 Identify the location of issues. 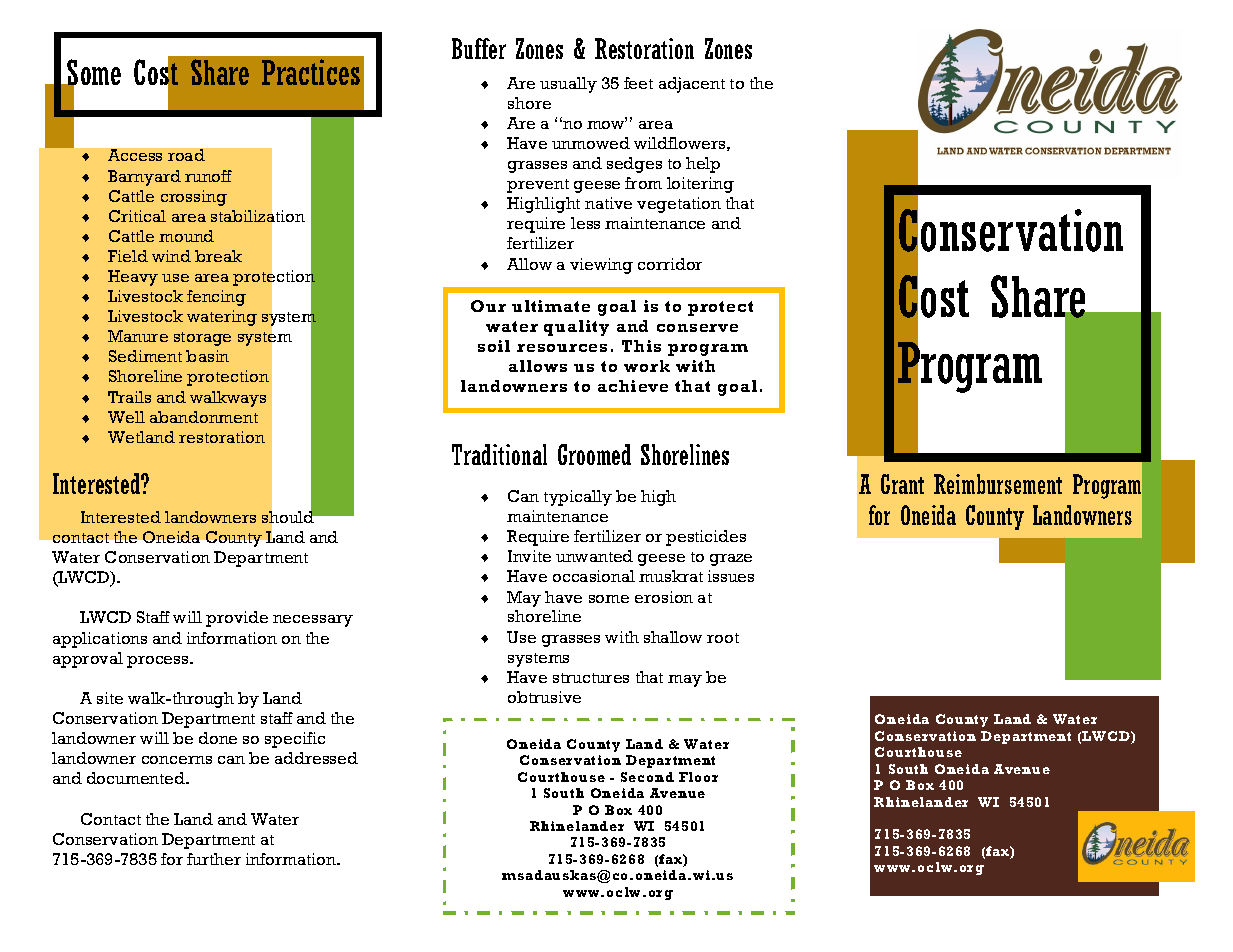
(731, 576).
